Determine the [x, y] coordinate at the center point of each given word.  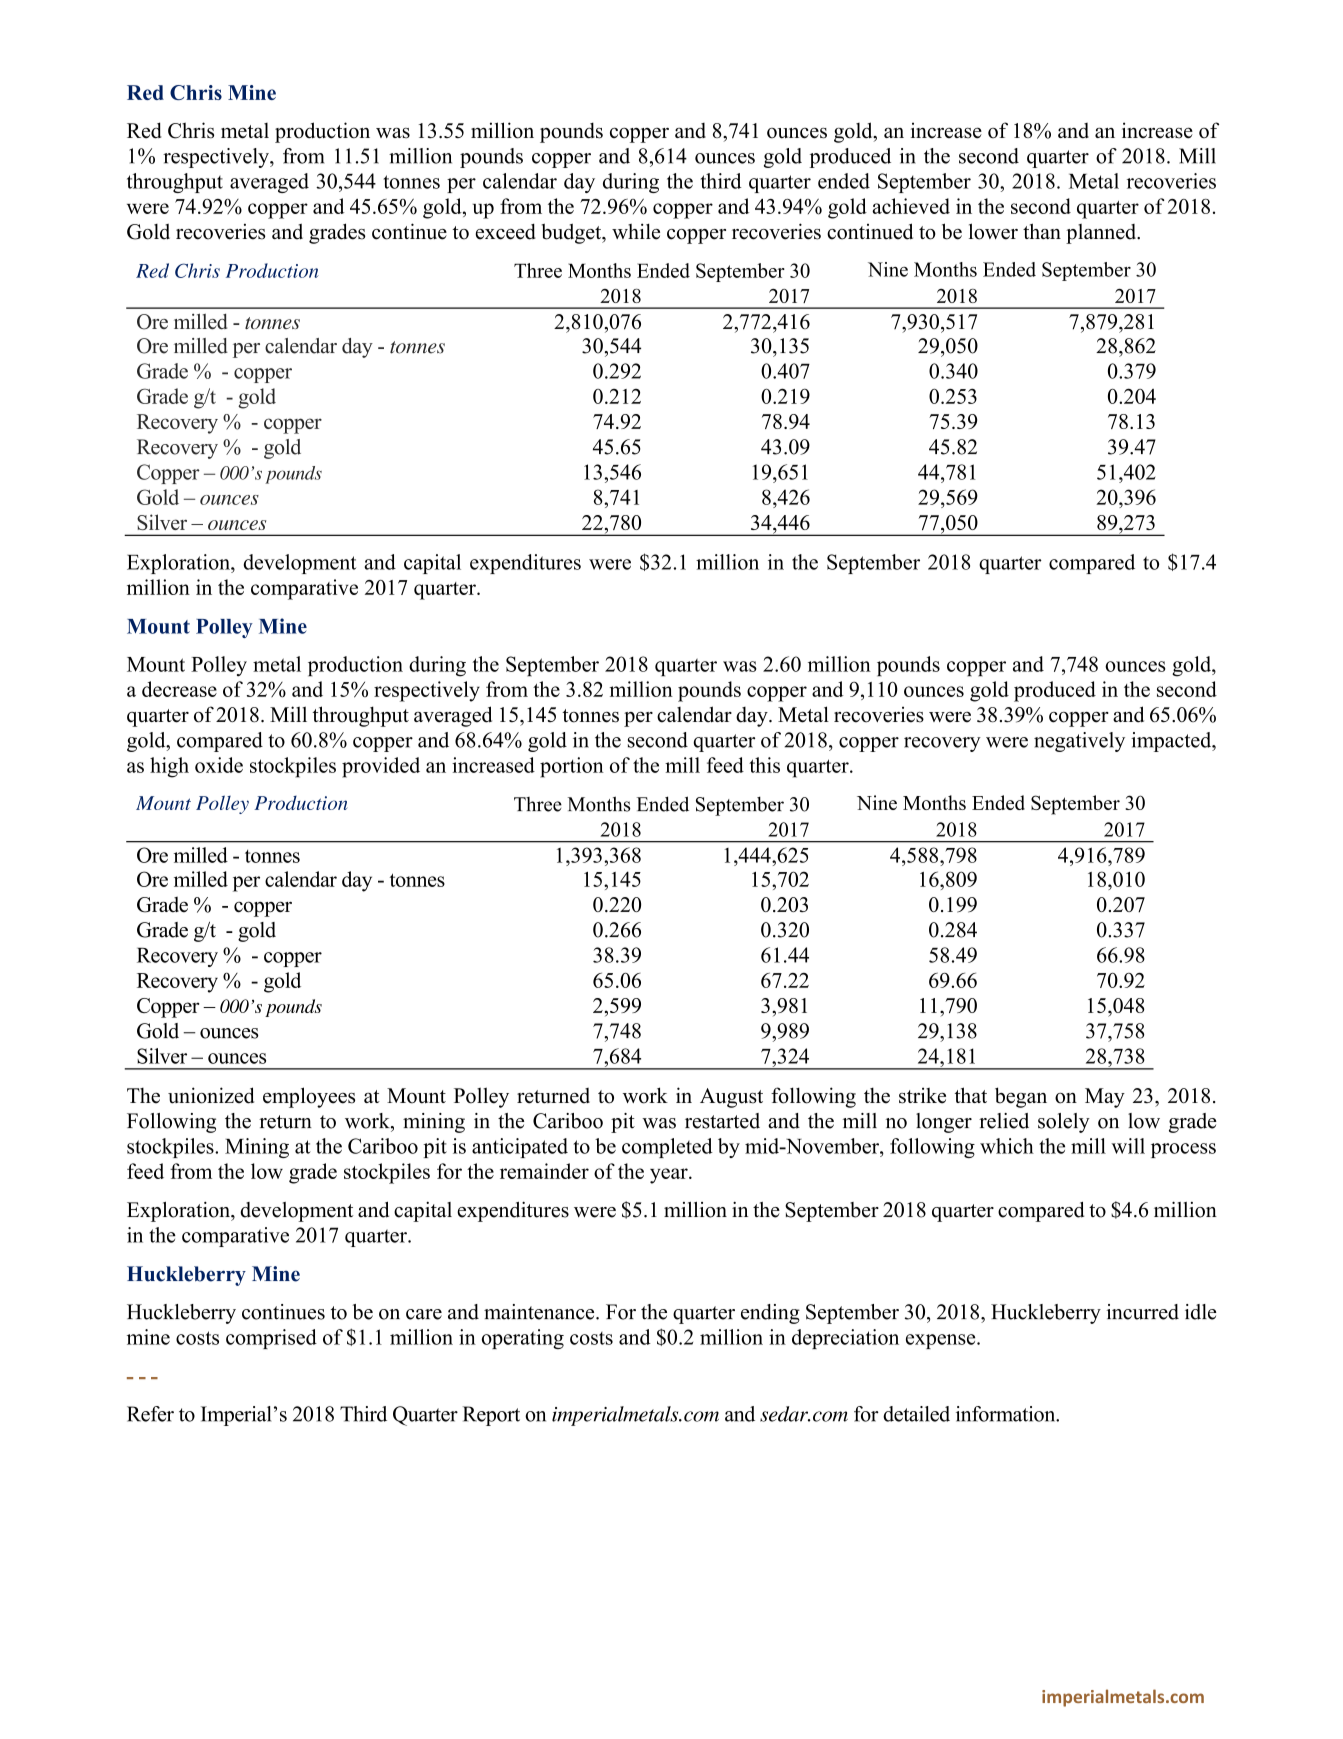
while [636, 231]
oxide [219, 765]
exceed [505, 231]
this [764, 765]
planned [1102, 234]
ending [770, 1314]
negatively [1079, 742]
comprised [271, 1339]
